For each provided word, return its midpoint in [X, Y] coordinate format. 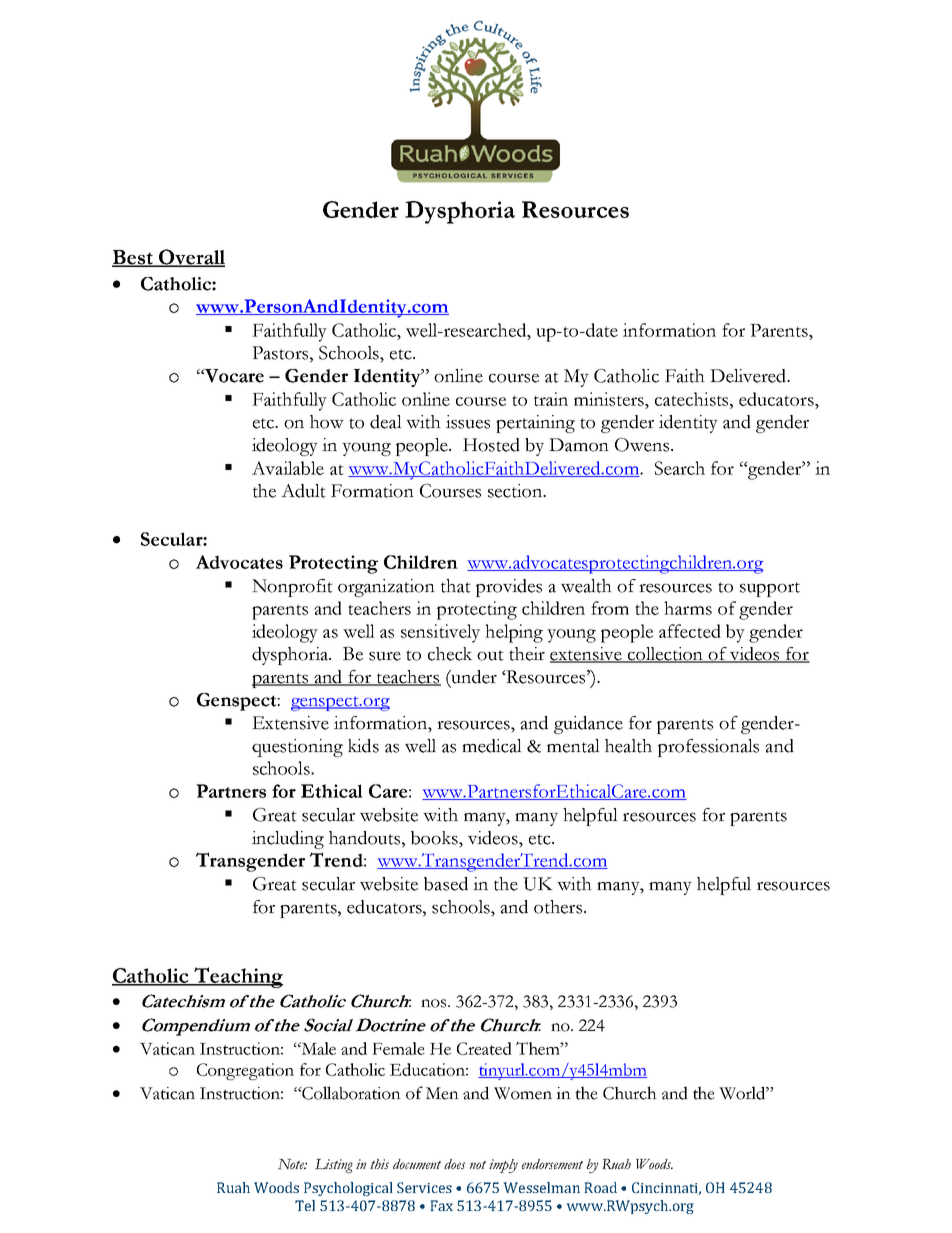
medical [492, 746]
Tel [305, 1205]
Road [600, 1187]
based [446, 884]
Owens [642, 445]
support [770, 589]
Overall [191, 258]
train [551, 399]
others [559, 907]
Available [288, 468]
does [455, 1164]
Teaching [237, 977]
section [516, 491]
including [288, 840]
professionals [708, 748]
